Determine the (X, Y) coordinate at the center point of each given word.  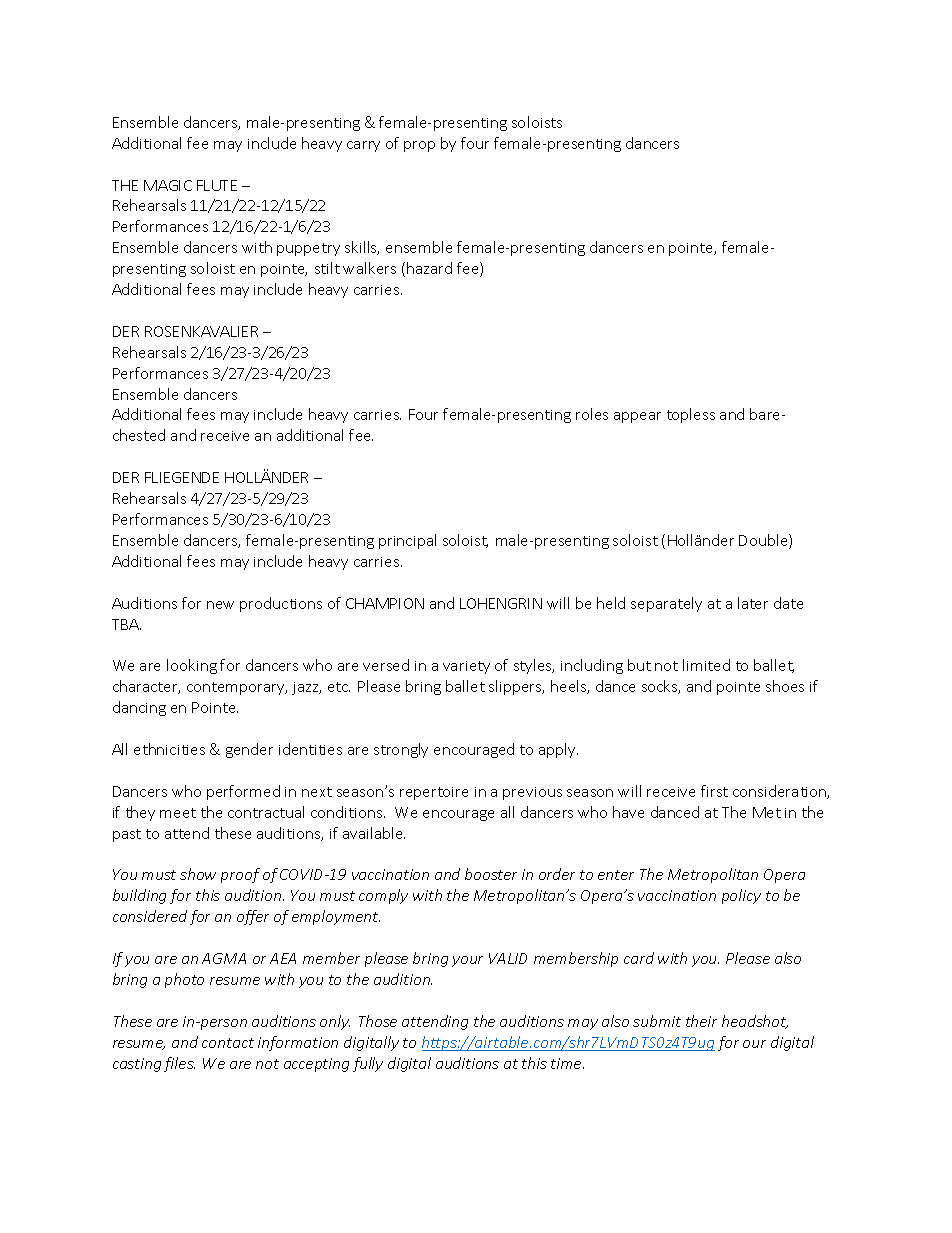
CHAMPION (385, 603)
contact (228, 1043)
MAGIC (168, 185)
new (220, 605)
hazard (429, 268)
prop (419, 146)
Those (378, 1021)
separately (666, 604)
